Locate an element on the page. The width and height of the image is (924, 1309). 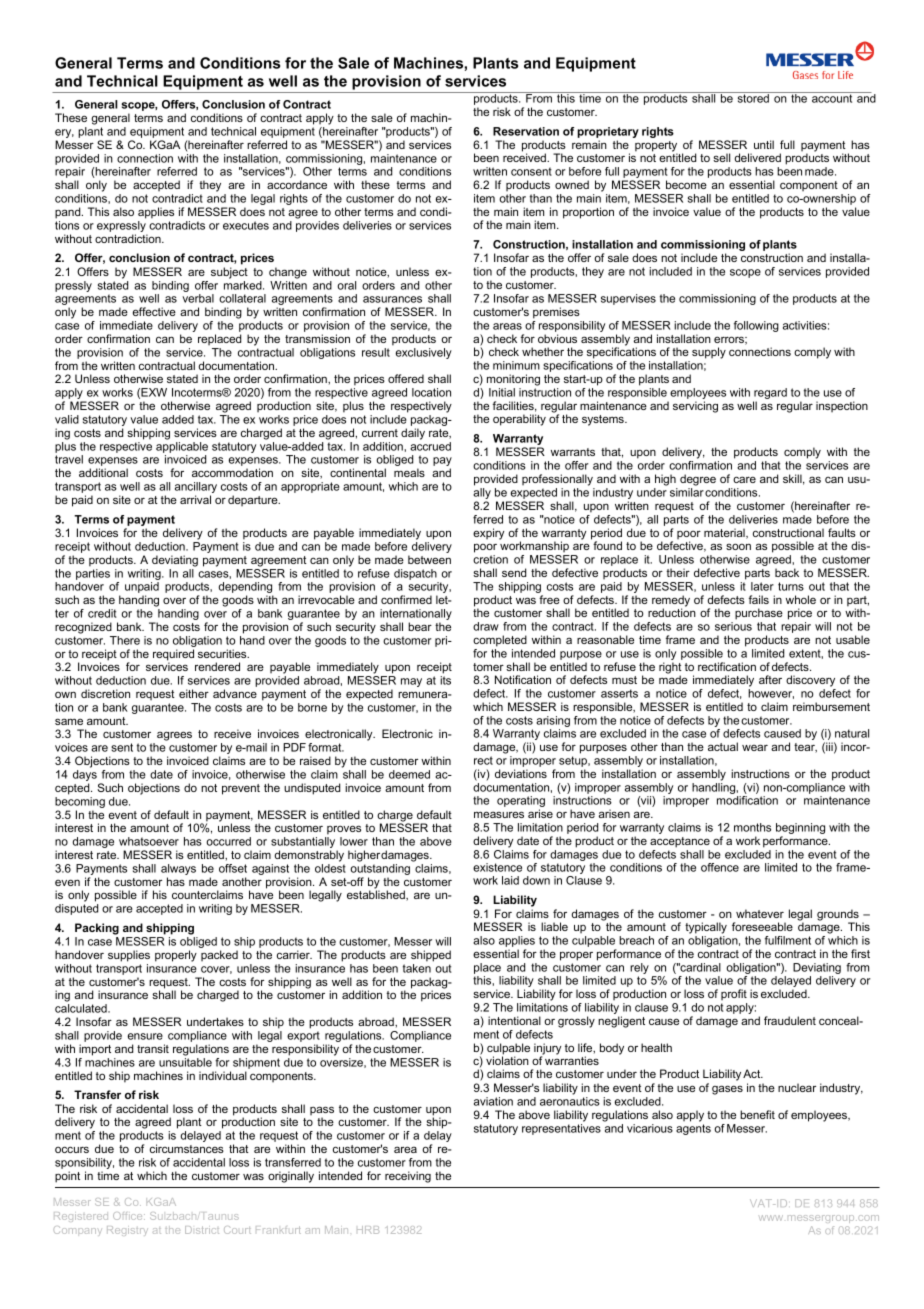
accordance is located at coordinates (297, 184).
